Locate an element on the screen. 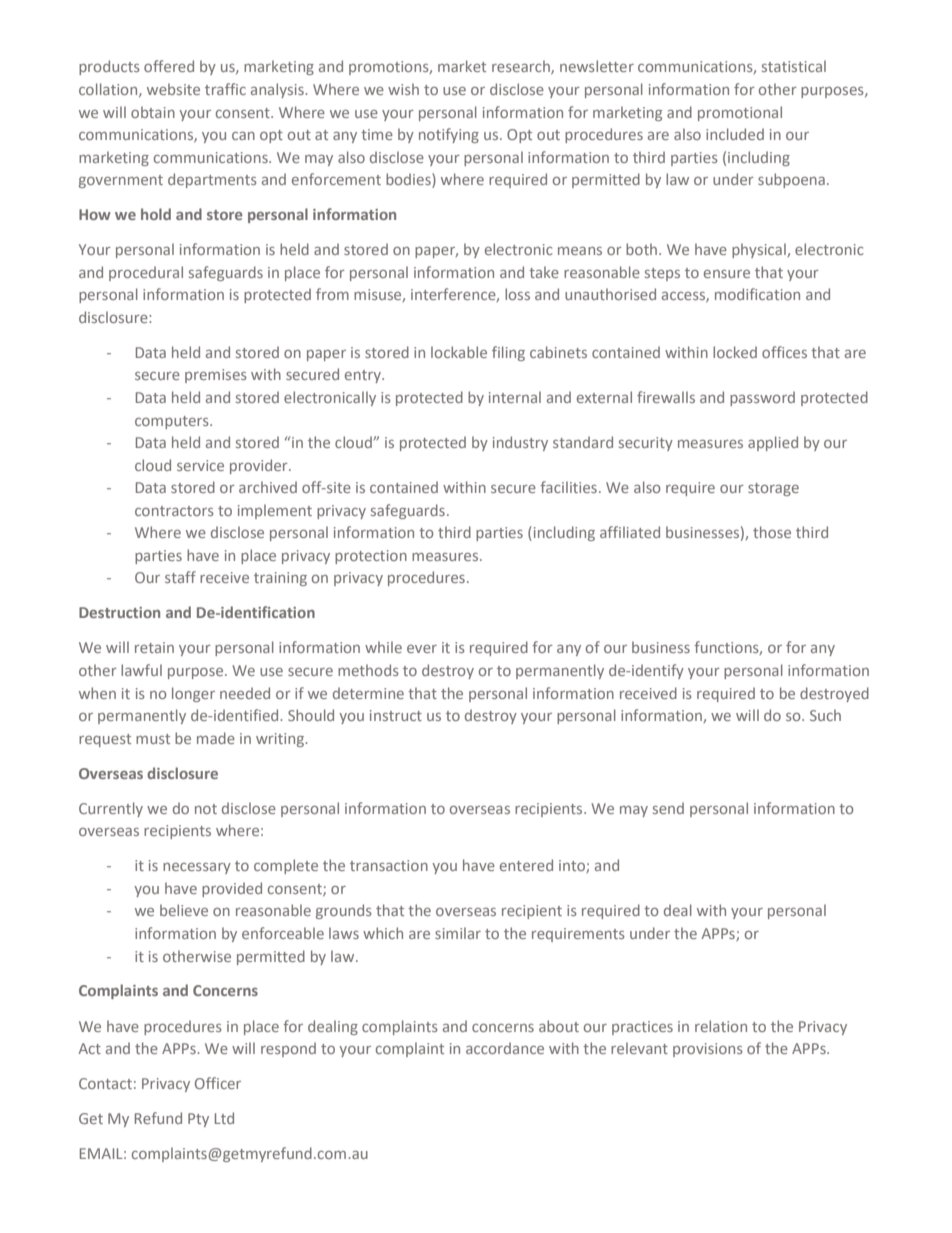 This screenshot has height=1233, width=952. accordance is located at coordinates (505, 1048).
